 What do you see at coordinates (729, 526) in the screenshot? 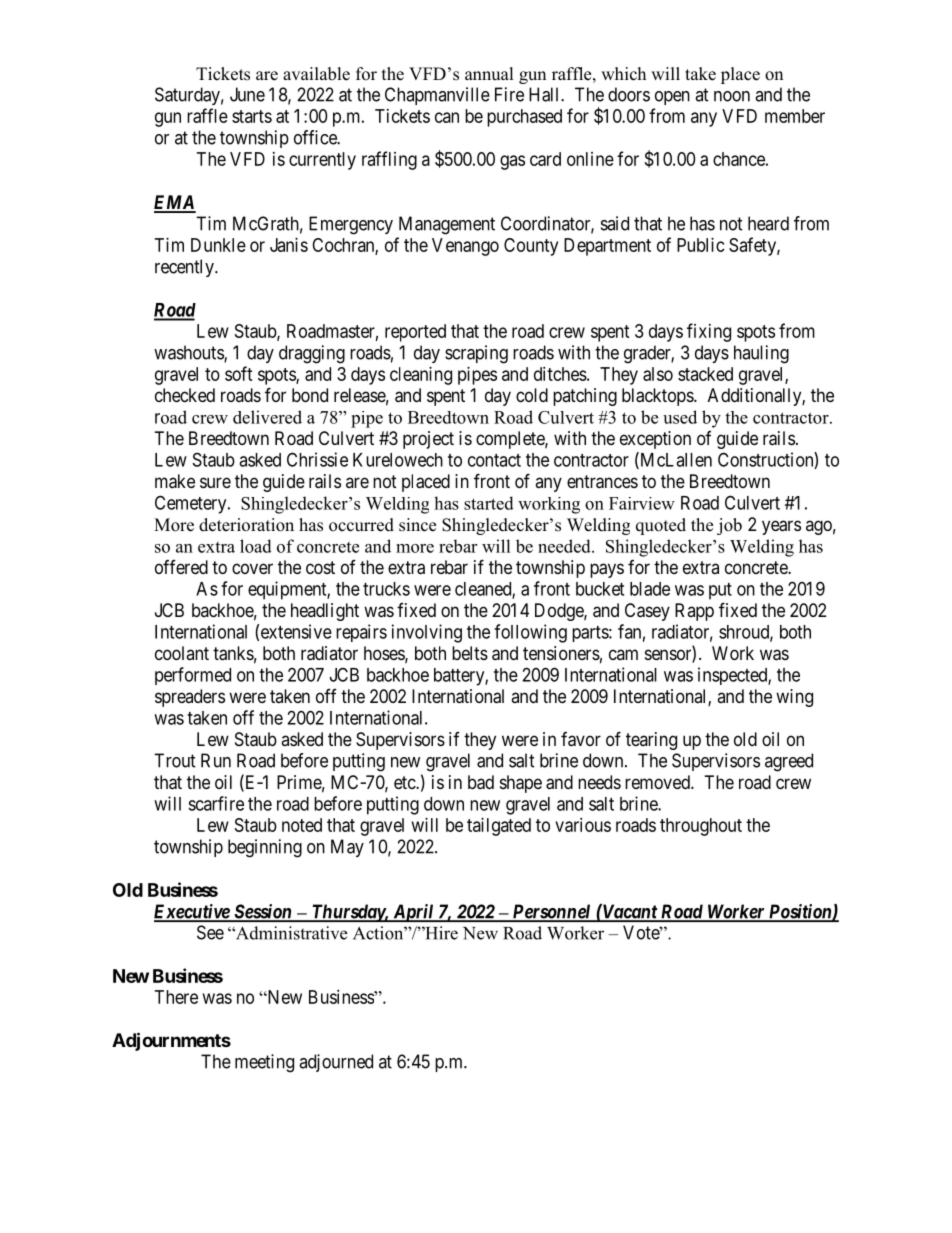
I see `job` at bounding box center [729, 526].
